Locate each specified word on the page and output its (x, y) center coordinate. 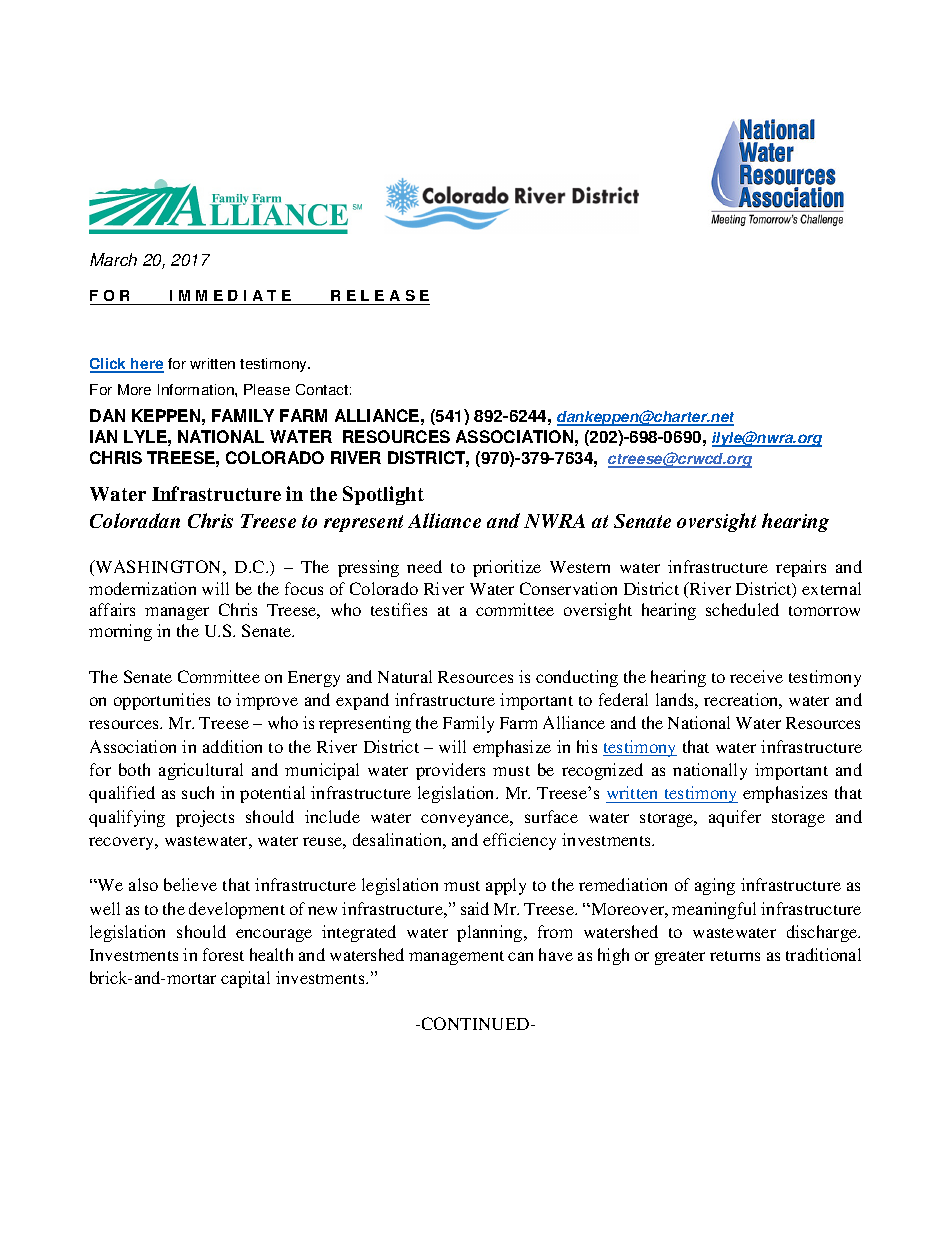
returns (735, 956)
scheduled (742, 609)
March (113, 259)
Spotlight (383, 495)
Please (267, 389)
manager (177, 613)
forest (223, 954)
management (456, 958)
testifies (399, 609)
